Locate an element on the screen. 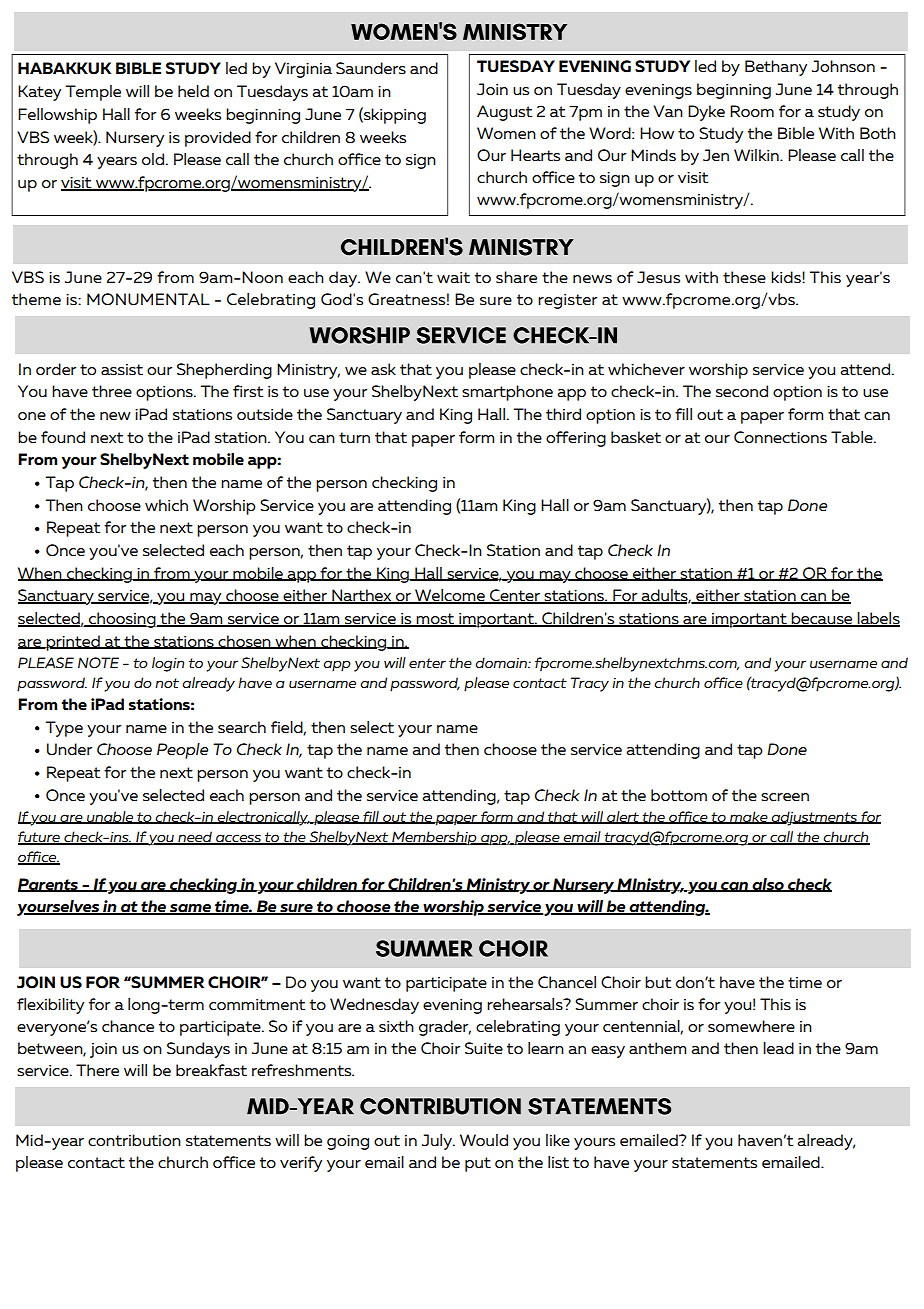  Room is located at coordinates (752, 111).
